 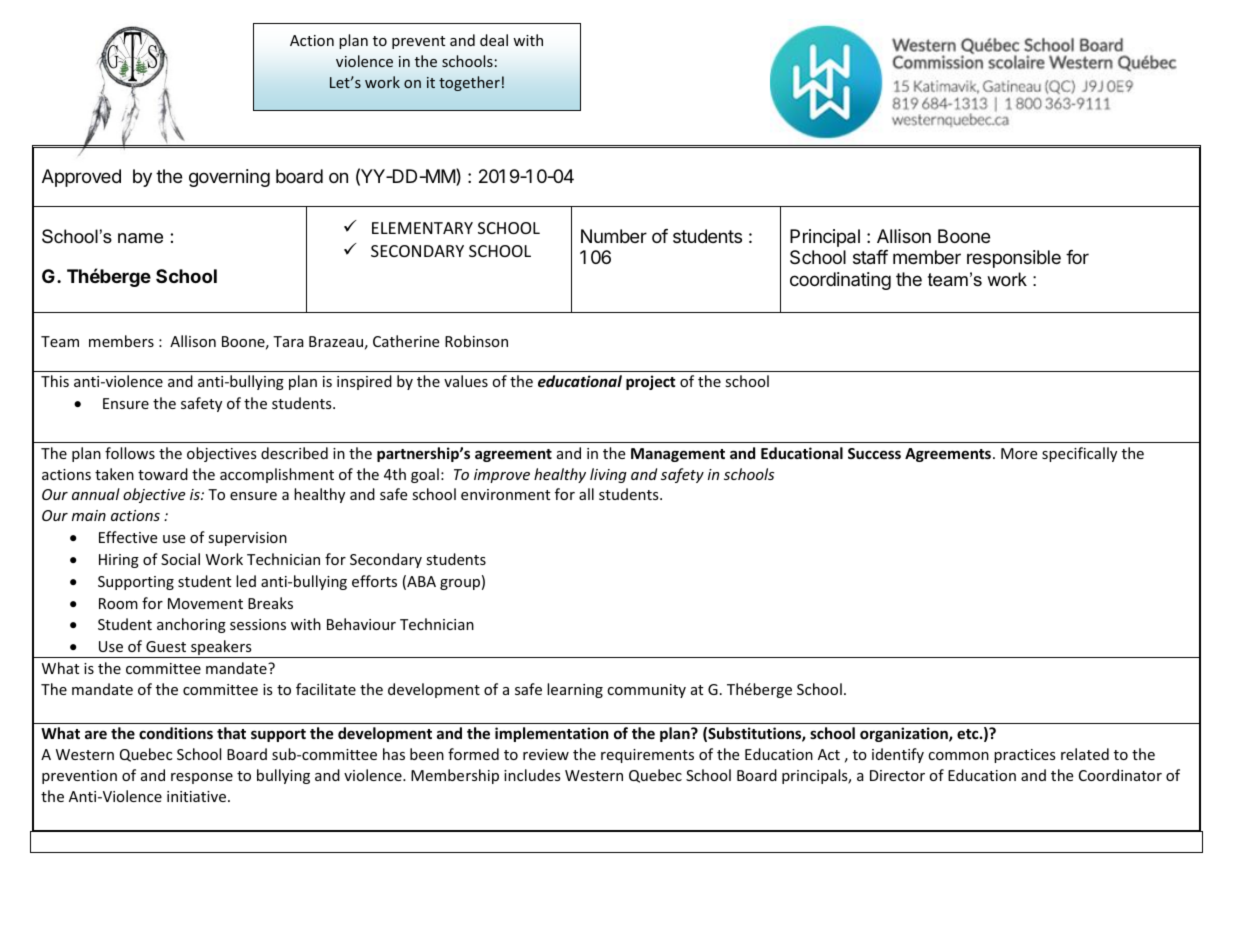 I want to click on project, so click(x=651, y=382).
